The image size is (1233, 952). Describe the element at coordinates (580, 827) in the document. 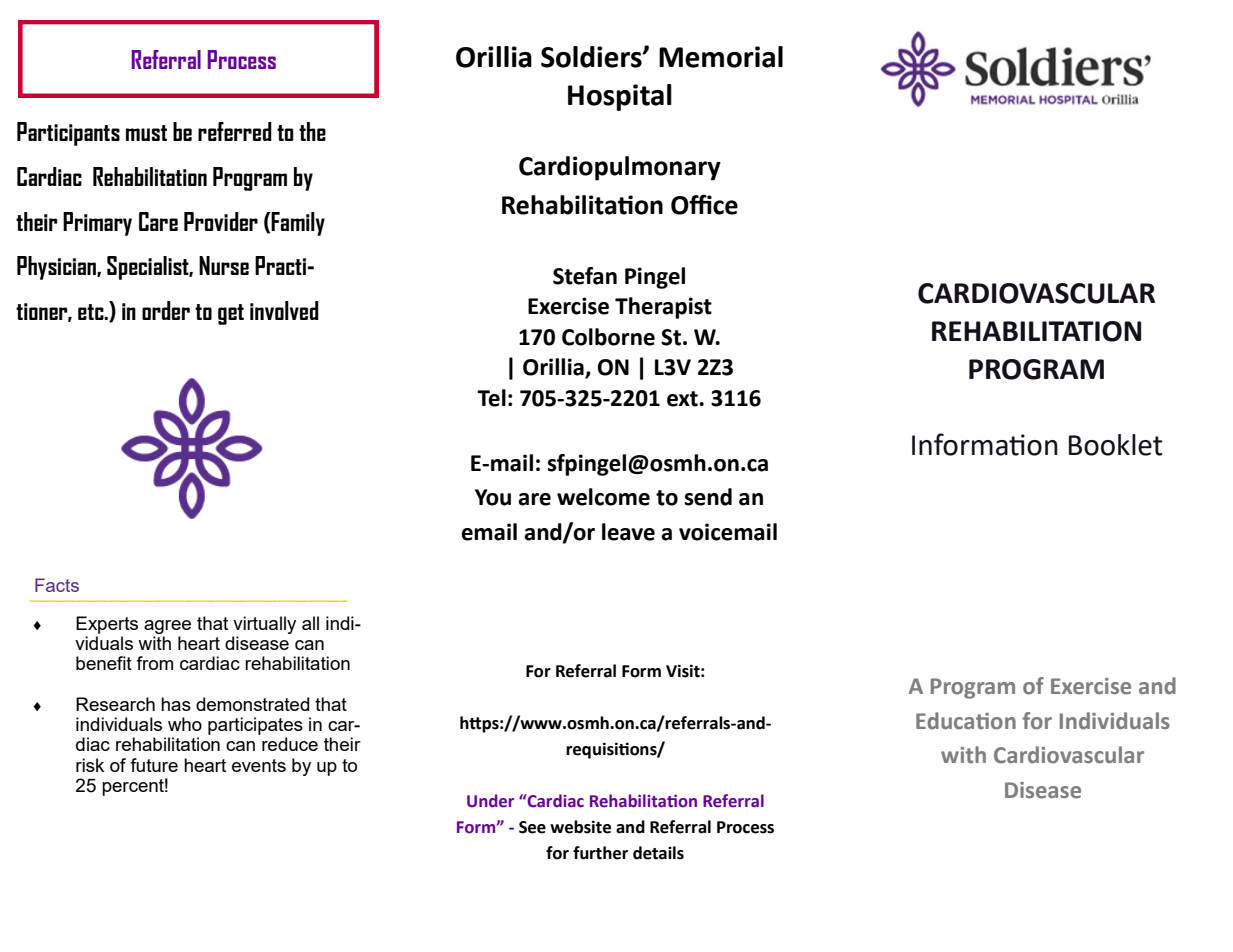

I see `website` at that location.
